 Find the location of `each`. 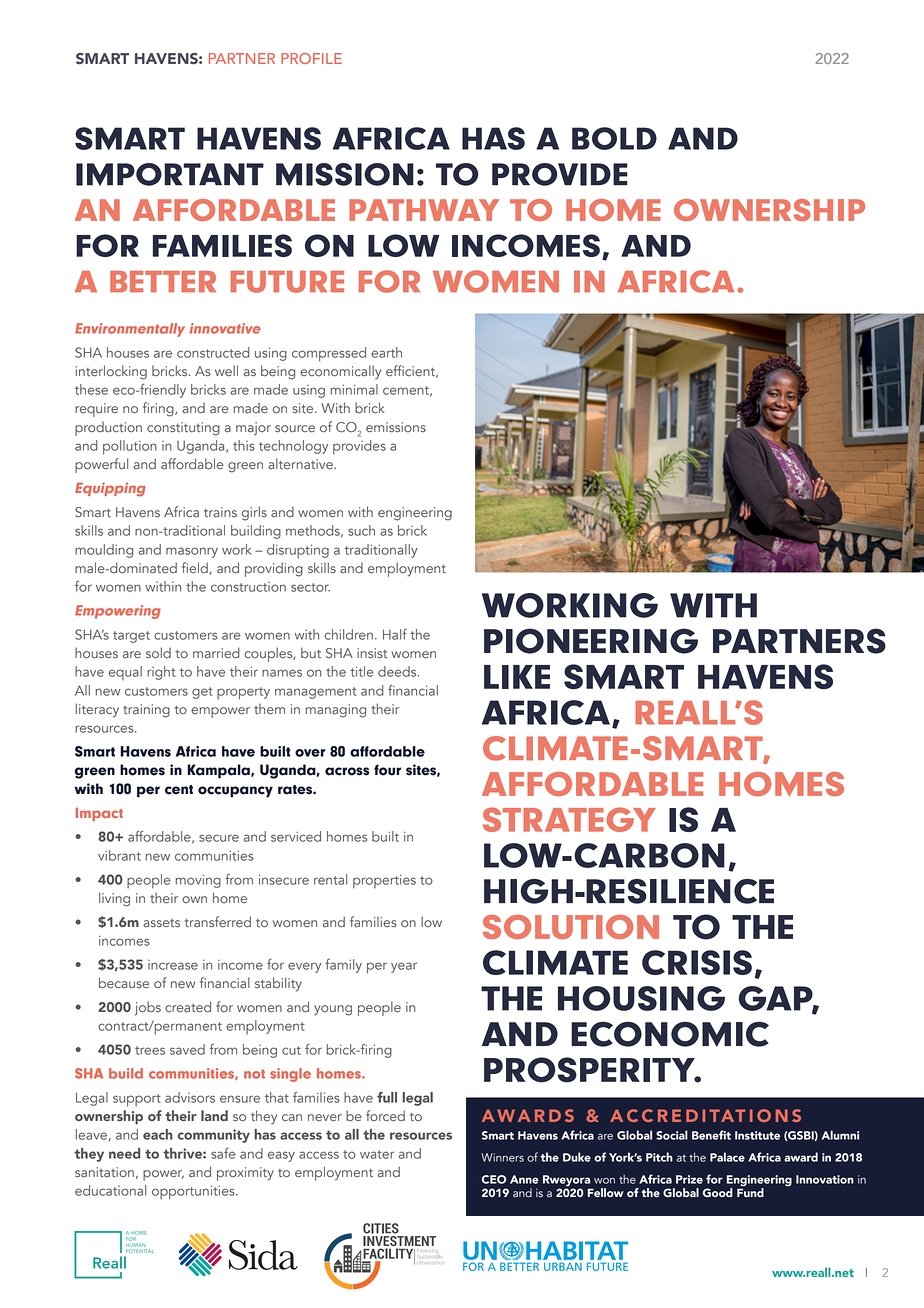

each is located at coordinates (158, 1134).
